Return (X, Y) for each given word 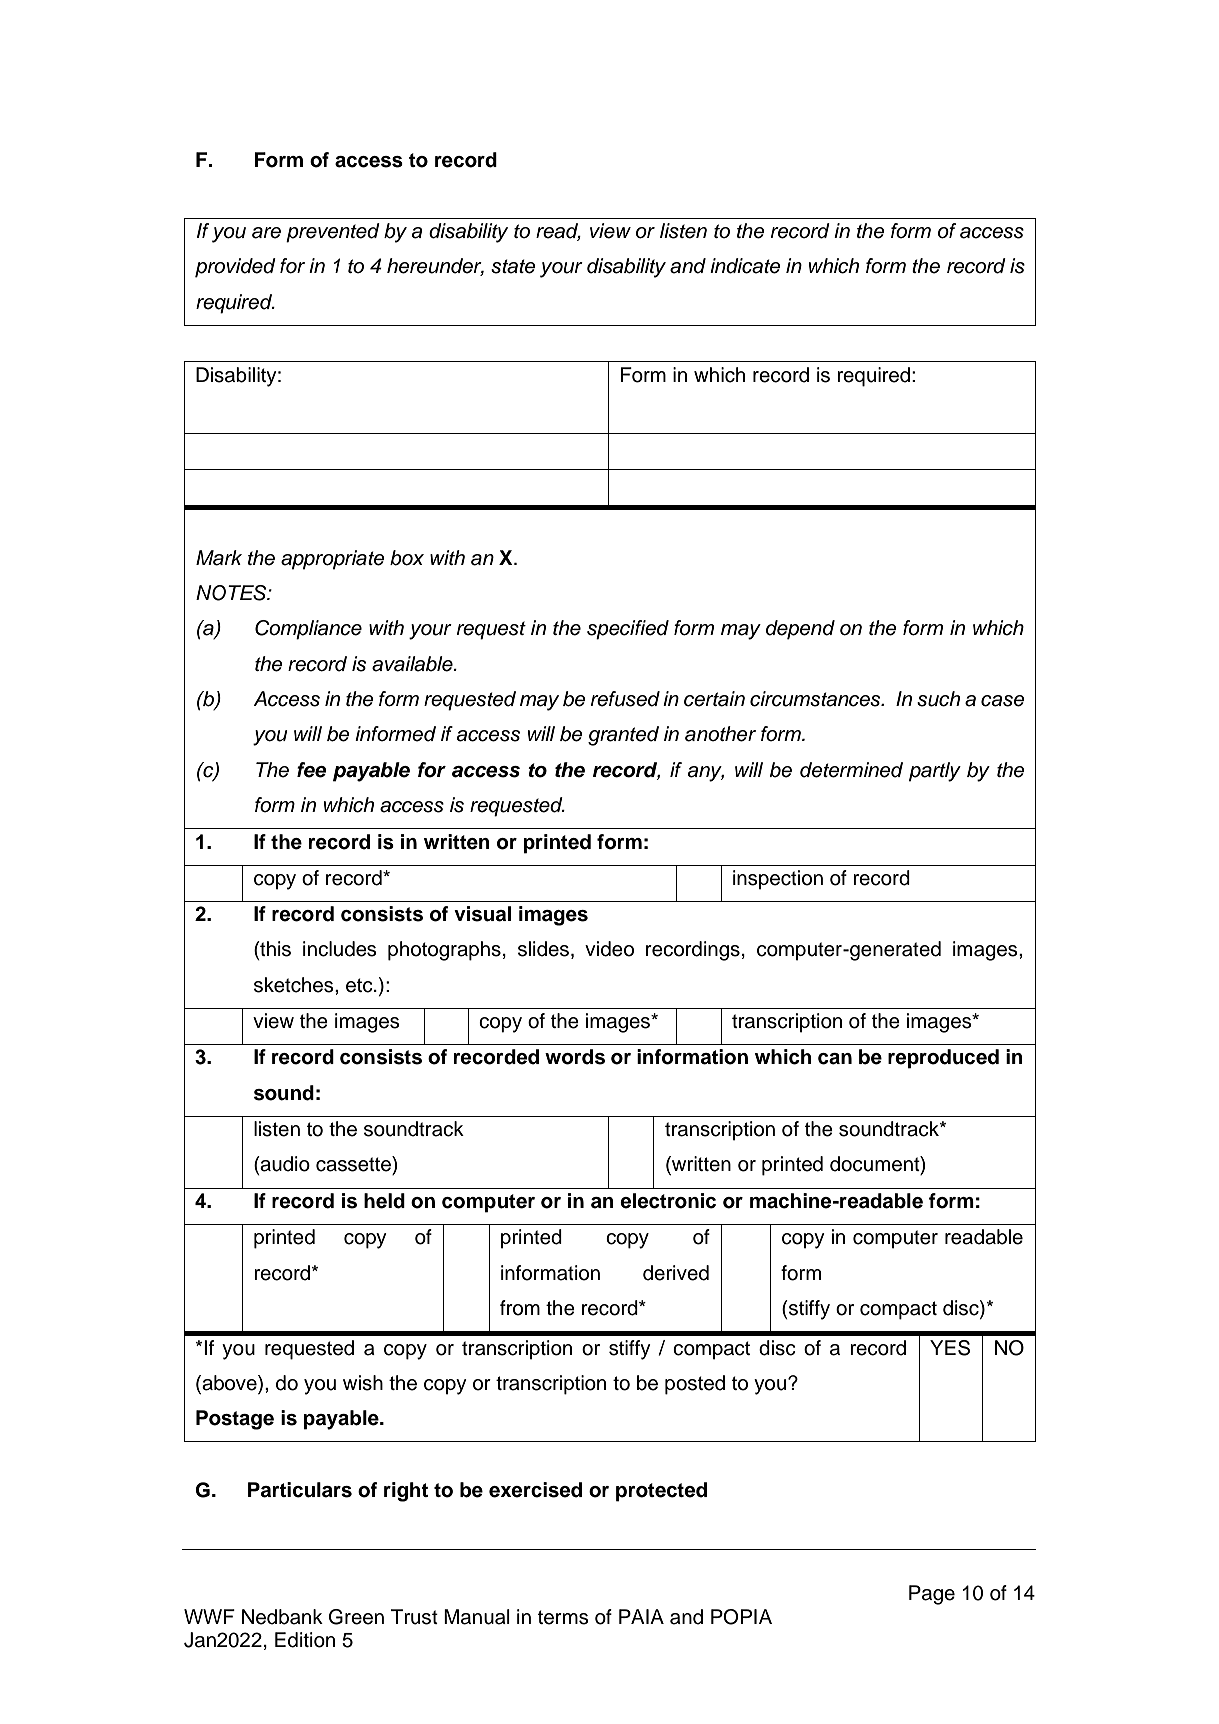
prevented (333, 233)
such (938, 699)
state (513, 266)
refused (625, 699)
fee (312, 770)
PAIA (641, 1616)
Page (932, 1595)
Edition (305, 1640)
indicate (745, 266)
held (384, 1201)
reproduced (943, 1059)
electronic (668, 1201)
